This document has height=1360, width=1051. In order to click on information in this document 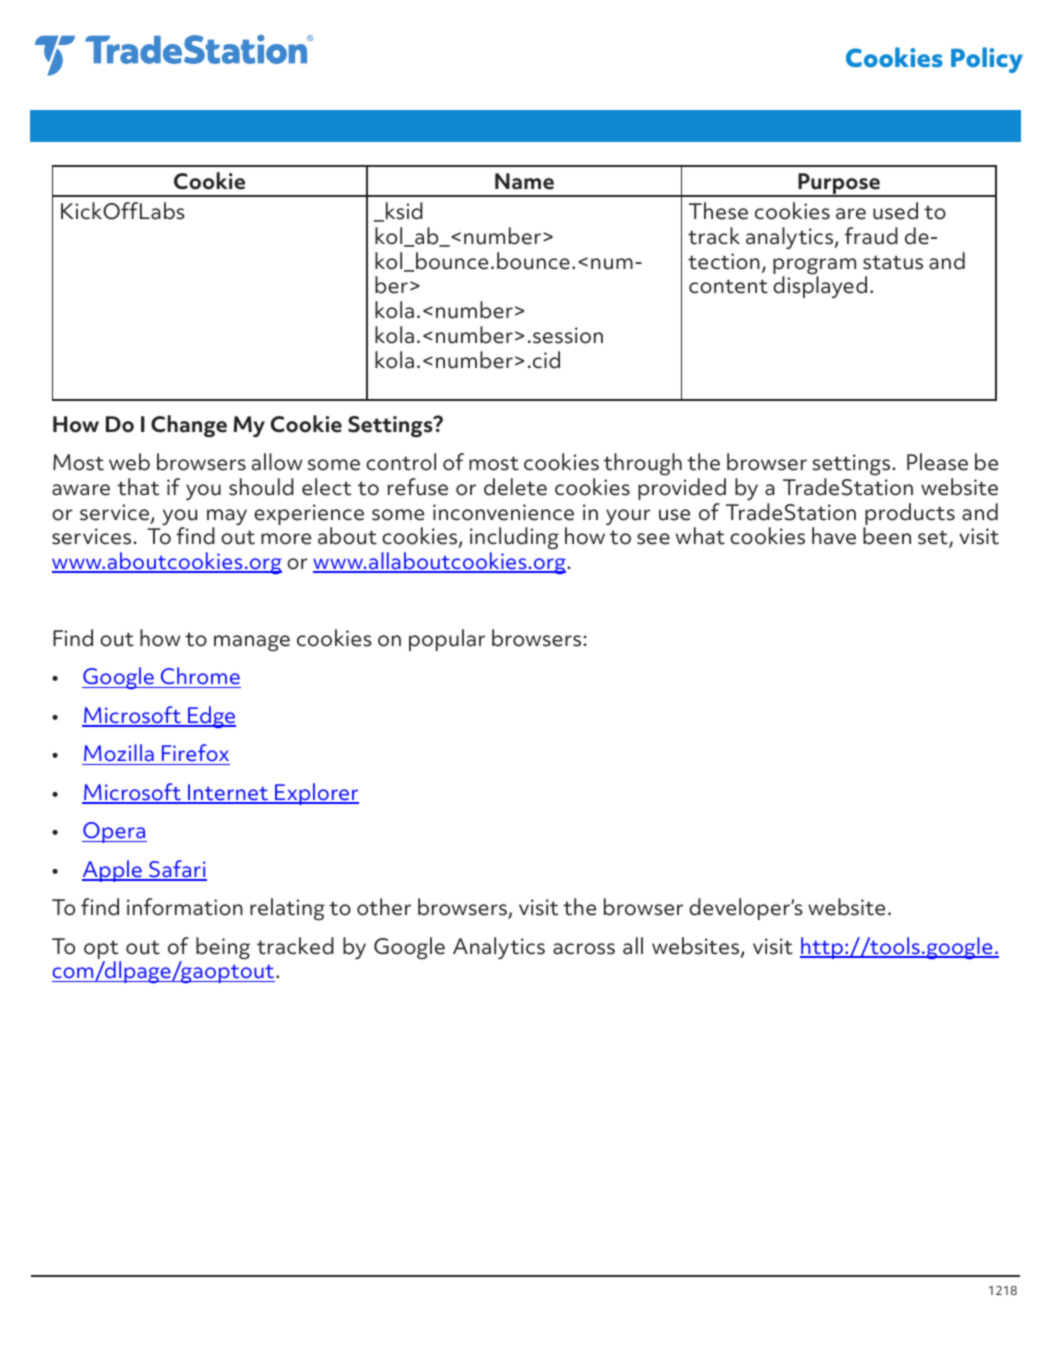, I will do `click(185, 907)`.
